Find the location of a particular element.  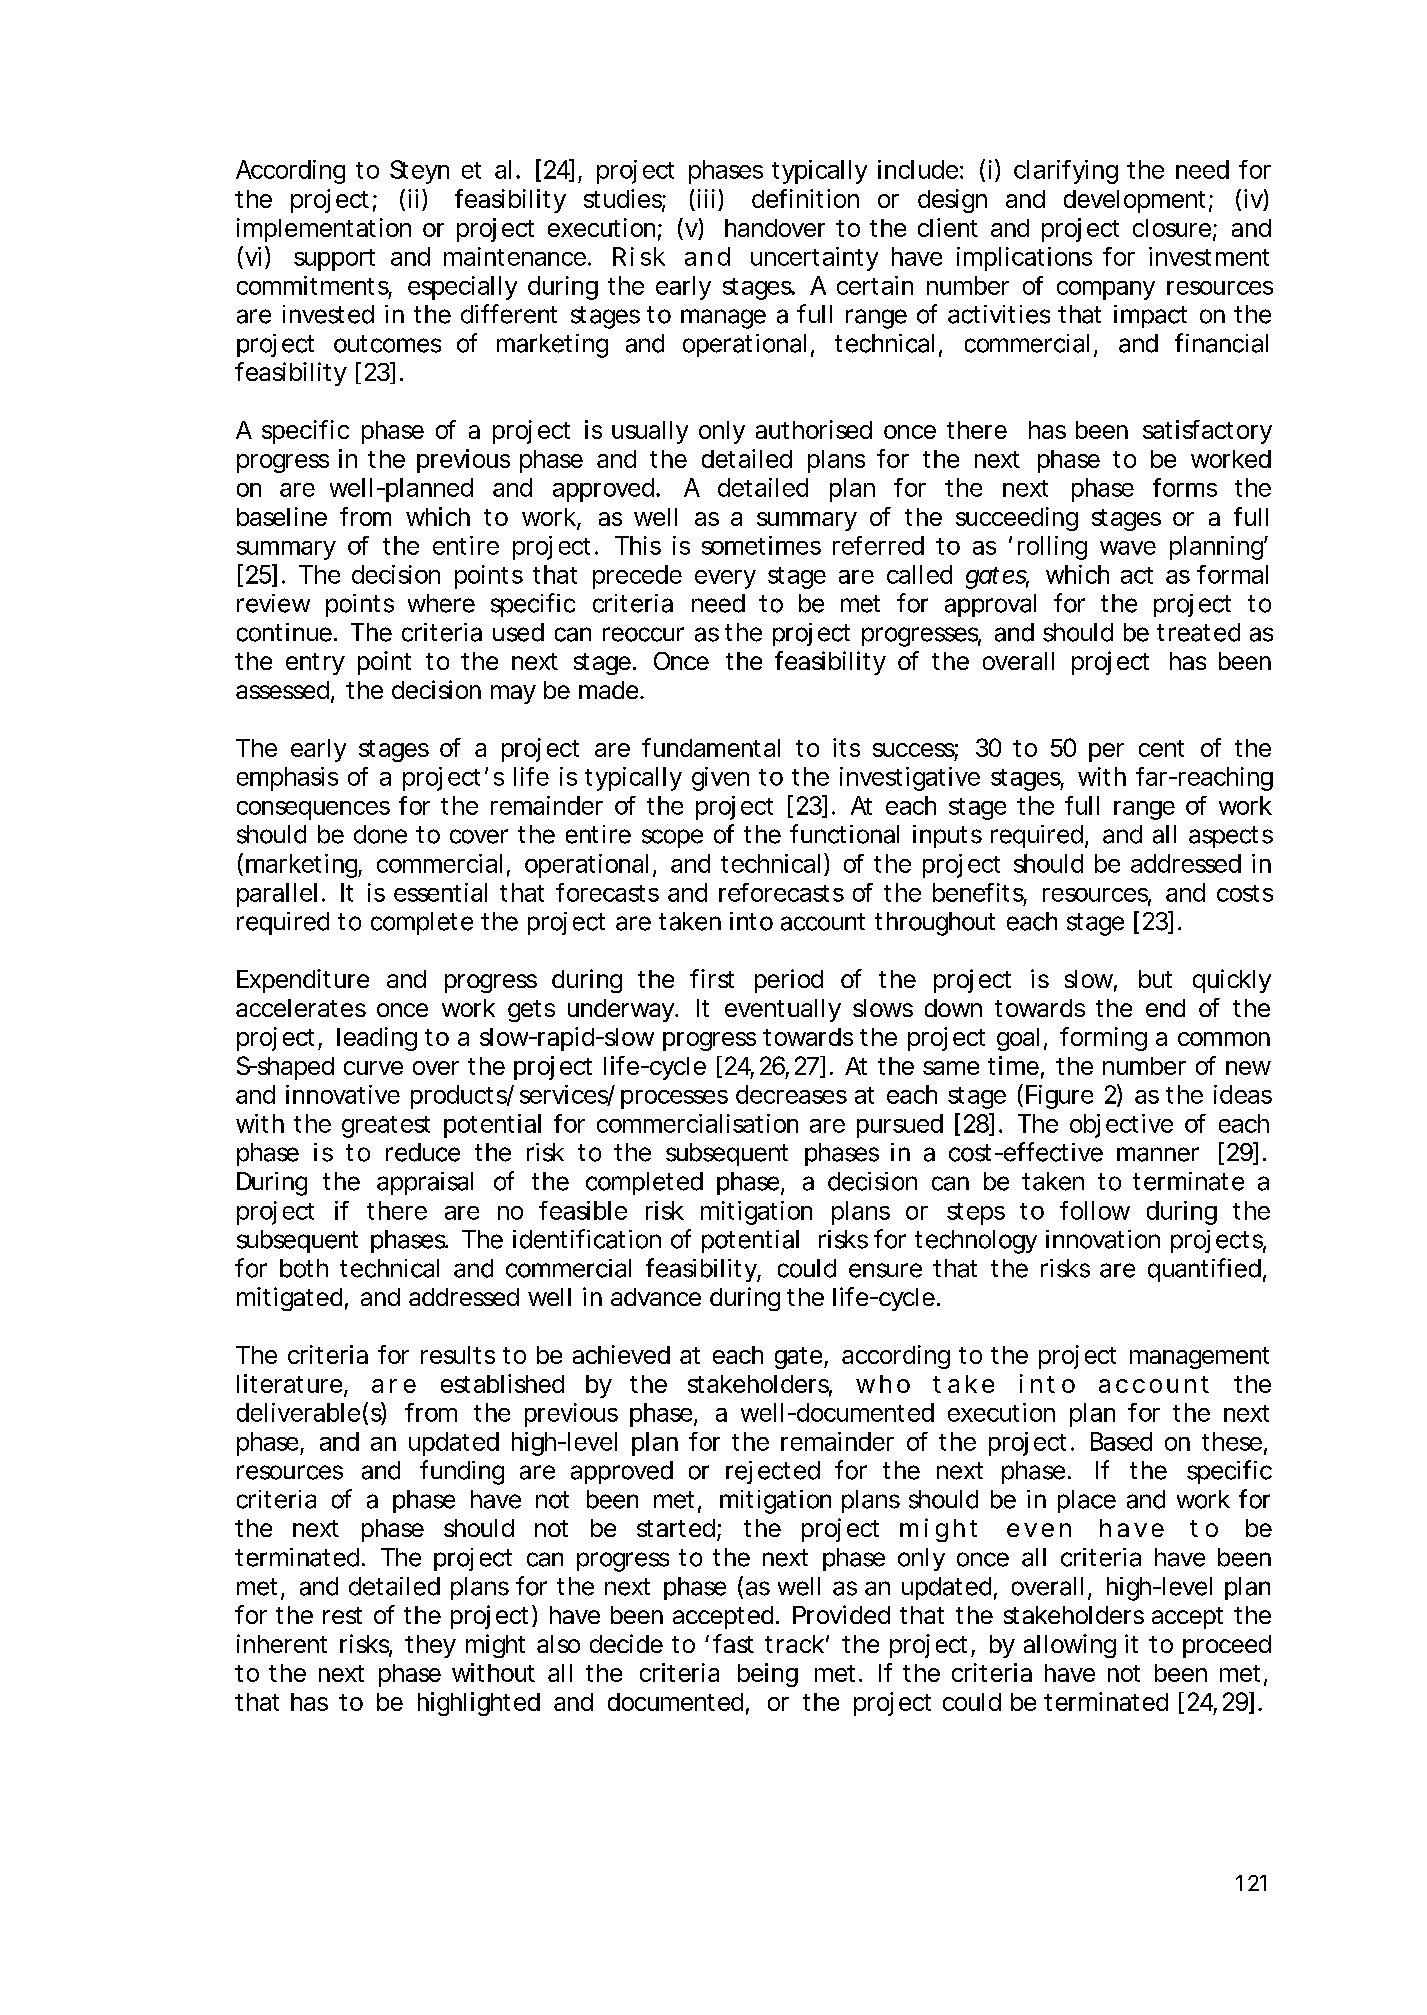

manner is located at coordinates (1158, 1154).
